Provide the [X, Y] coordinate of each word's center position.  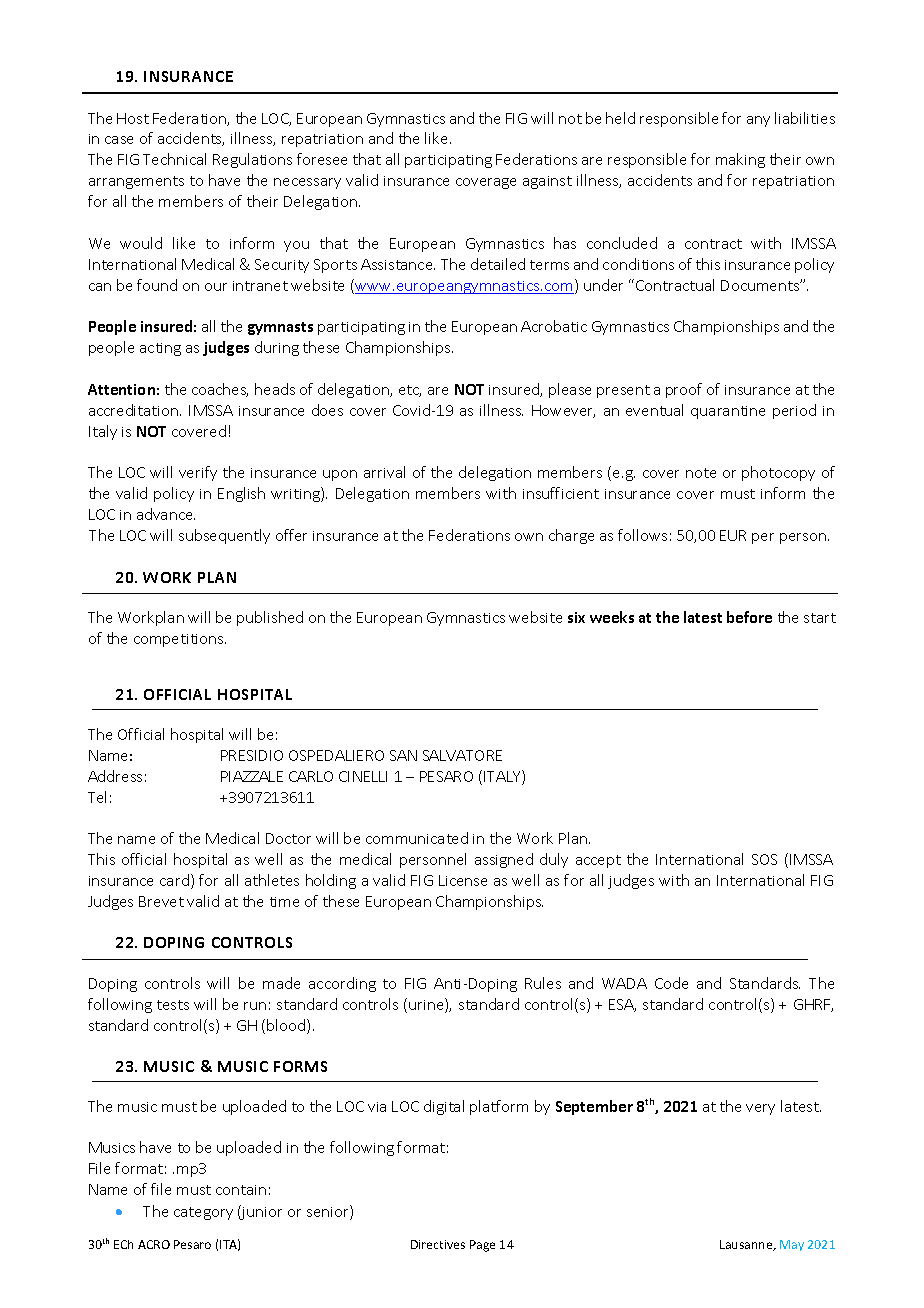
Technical [174, 159]
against [547, 182]
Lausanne [747, 1245]
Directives [438, 1244]
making [740, 160]
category [203, 1213]
